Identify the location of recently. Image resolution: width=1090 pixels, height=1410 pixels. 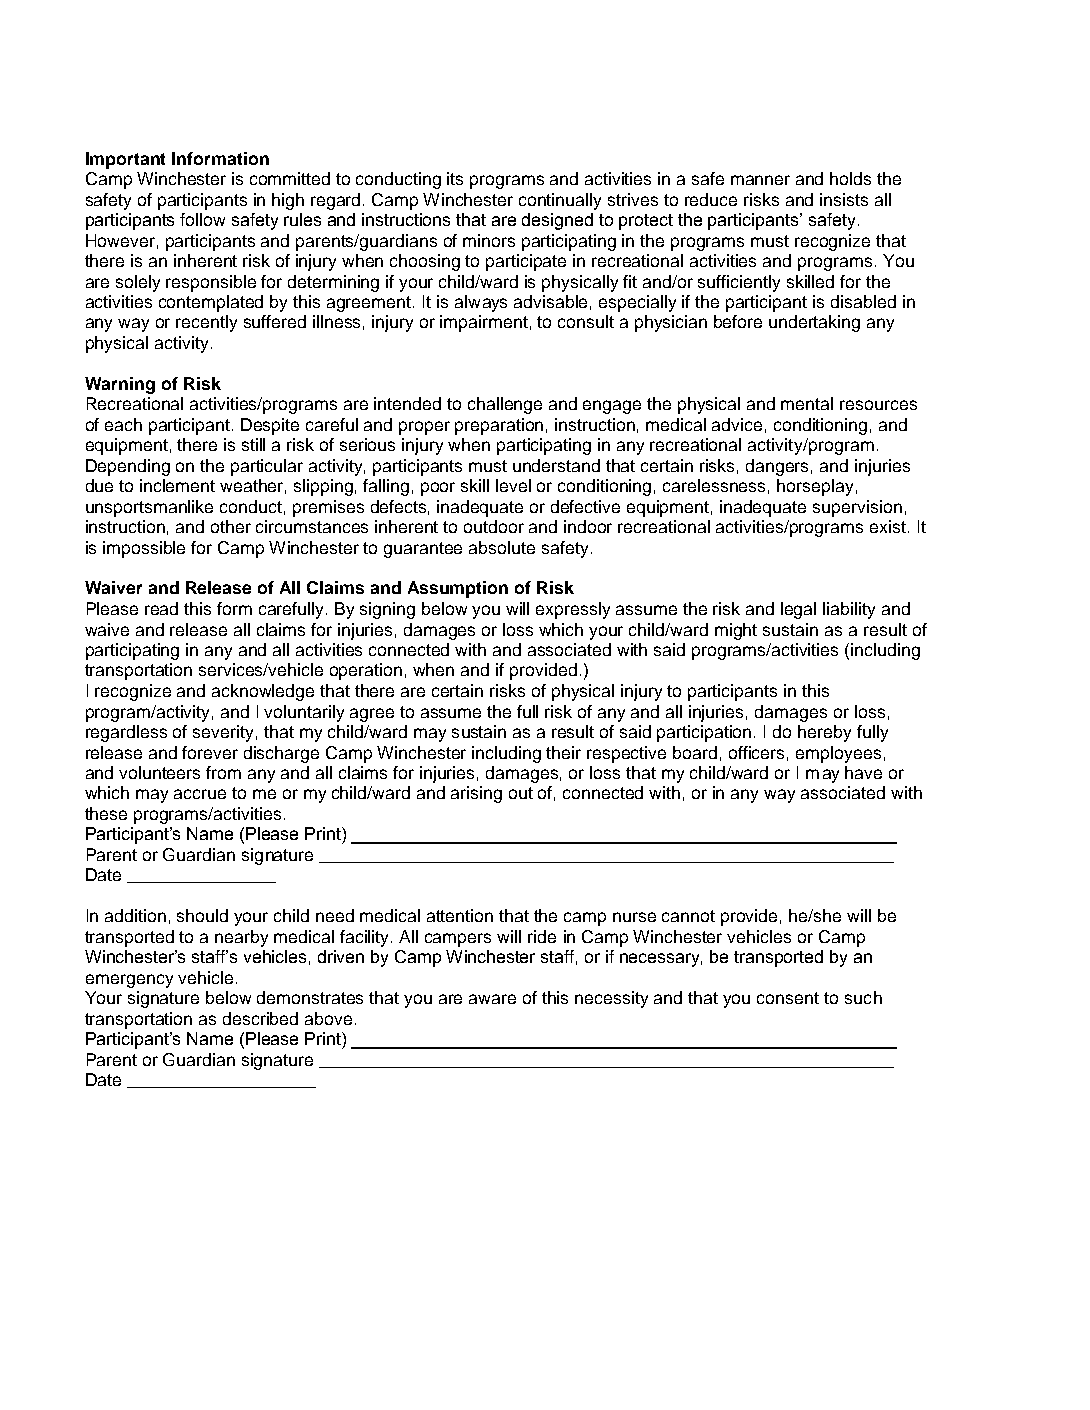
(206, 323).
